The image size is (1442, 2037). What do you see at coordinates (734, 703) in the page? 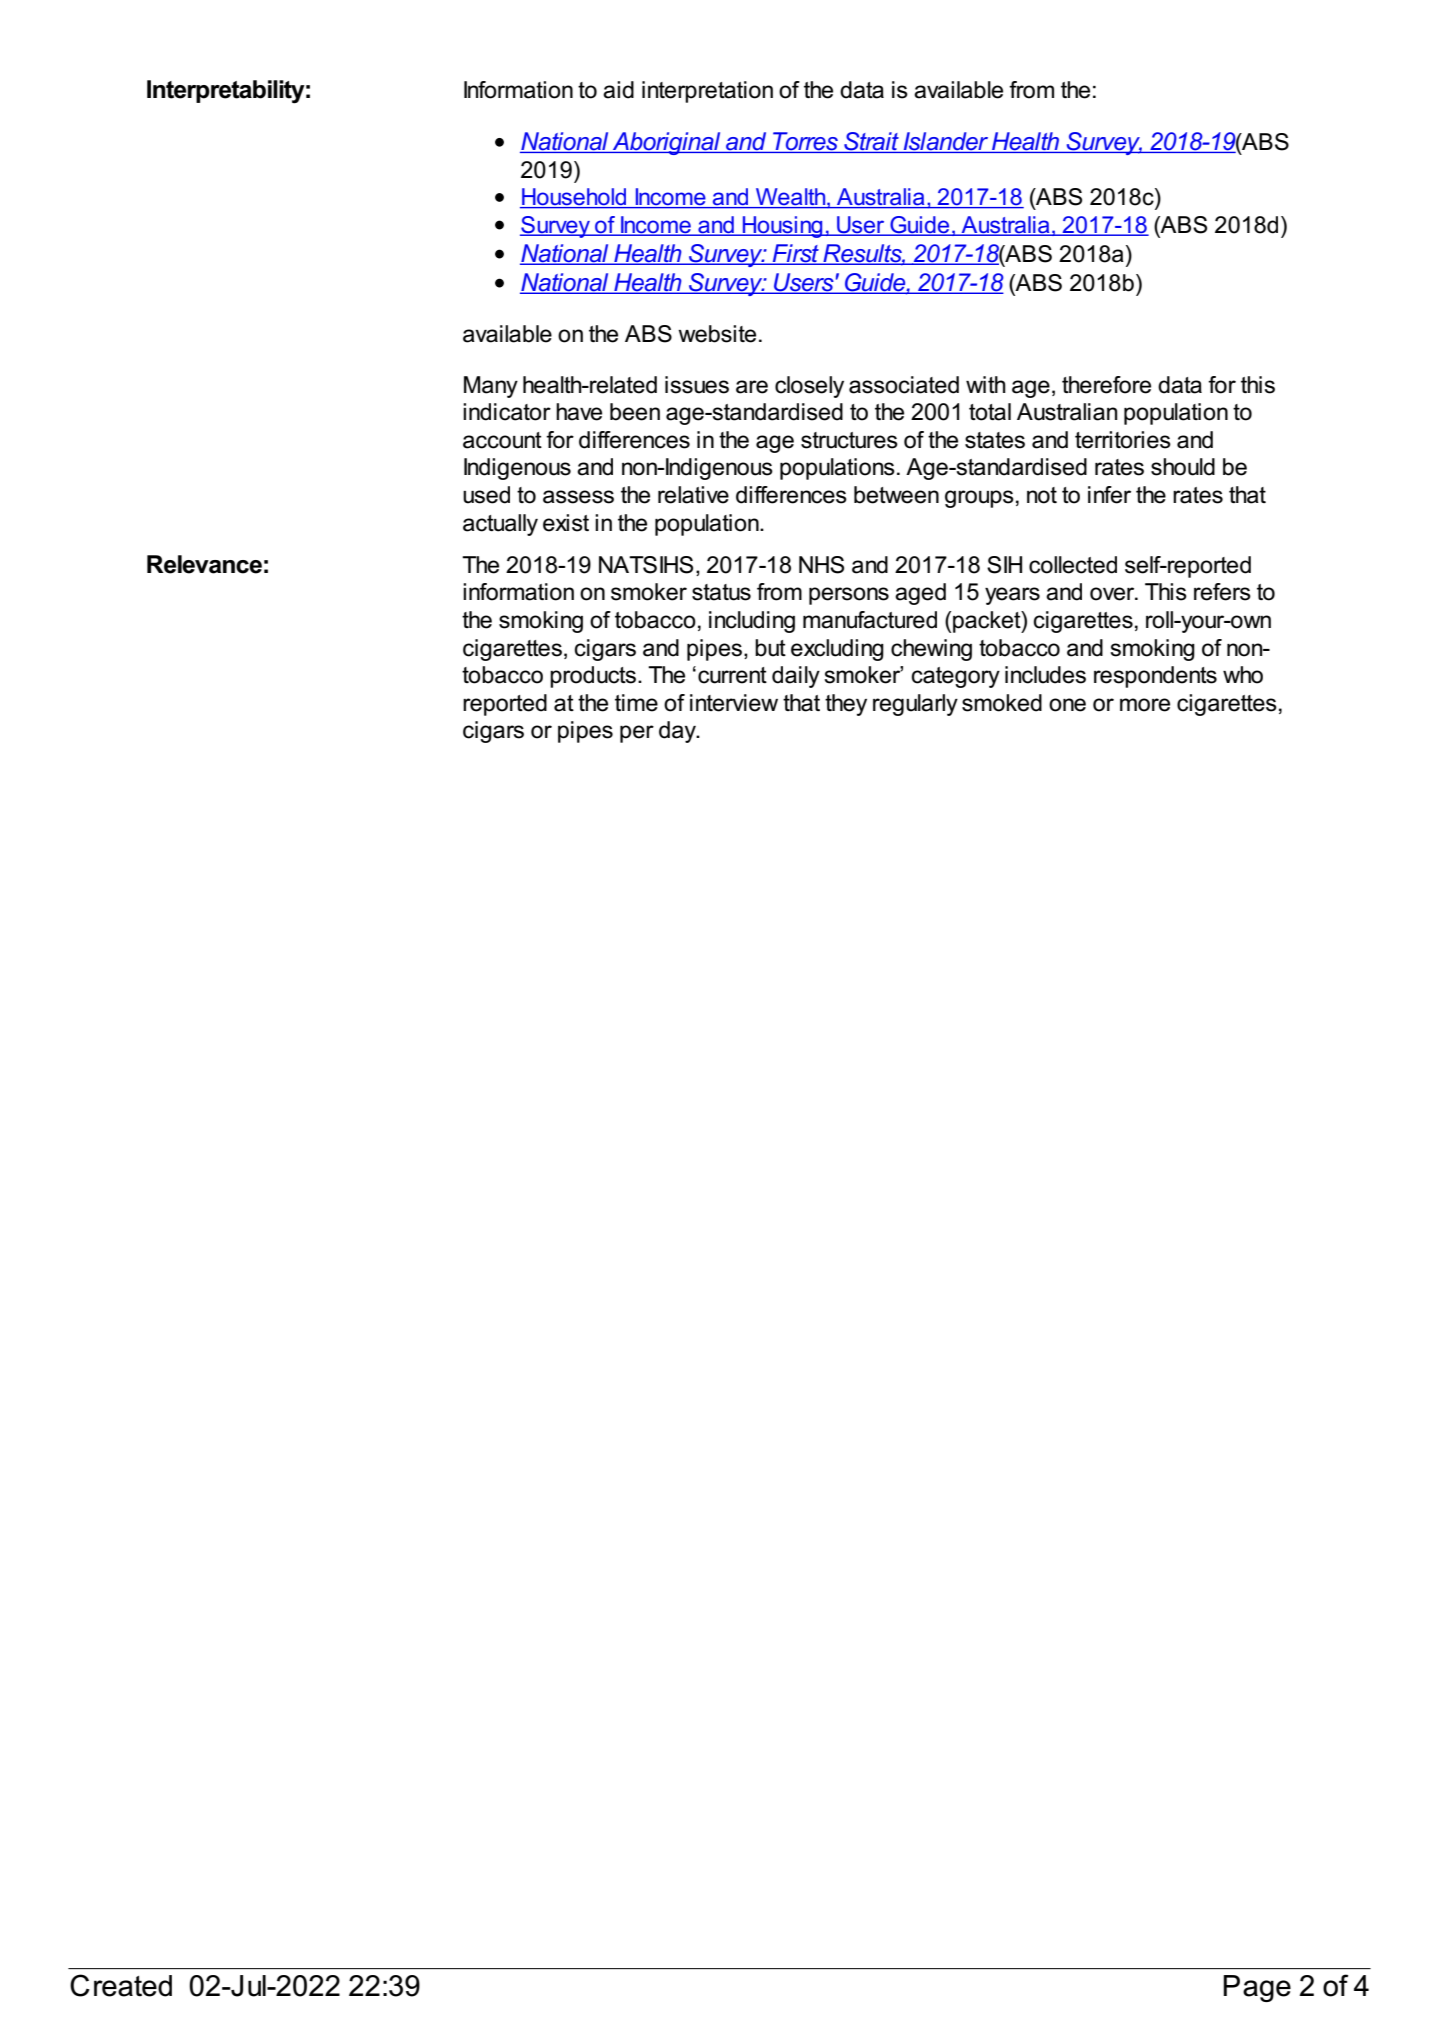
I see `interview` at bounding box center [734, 703].
